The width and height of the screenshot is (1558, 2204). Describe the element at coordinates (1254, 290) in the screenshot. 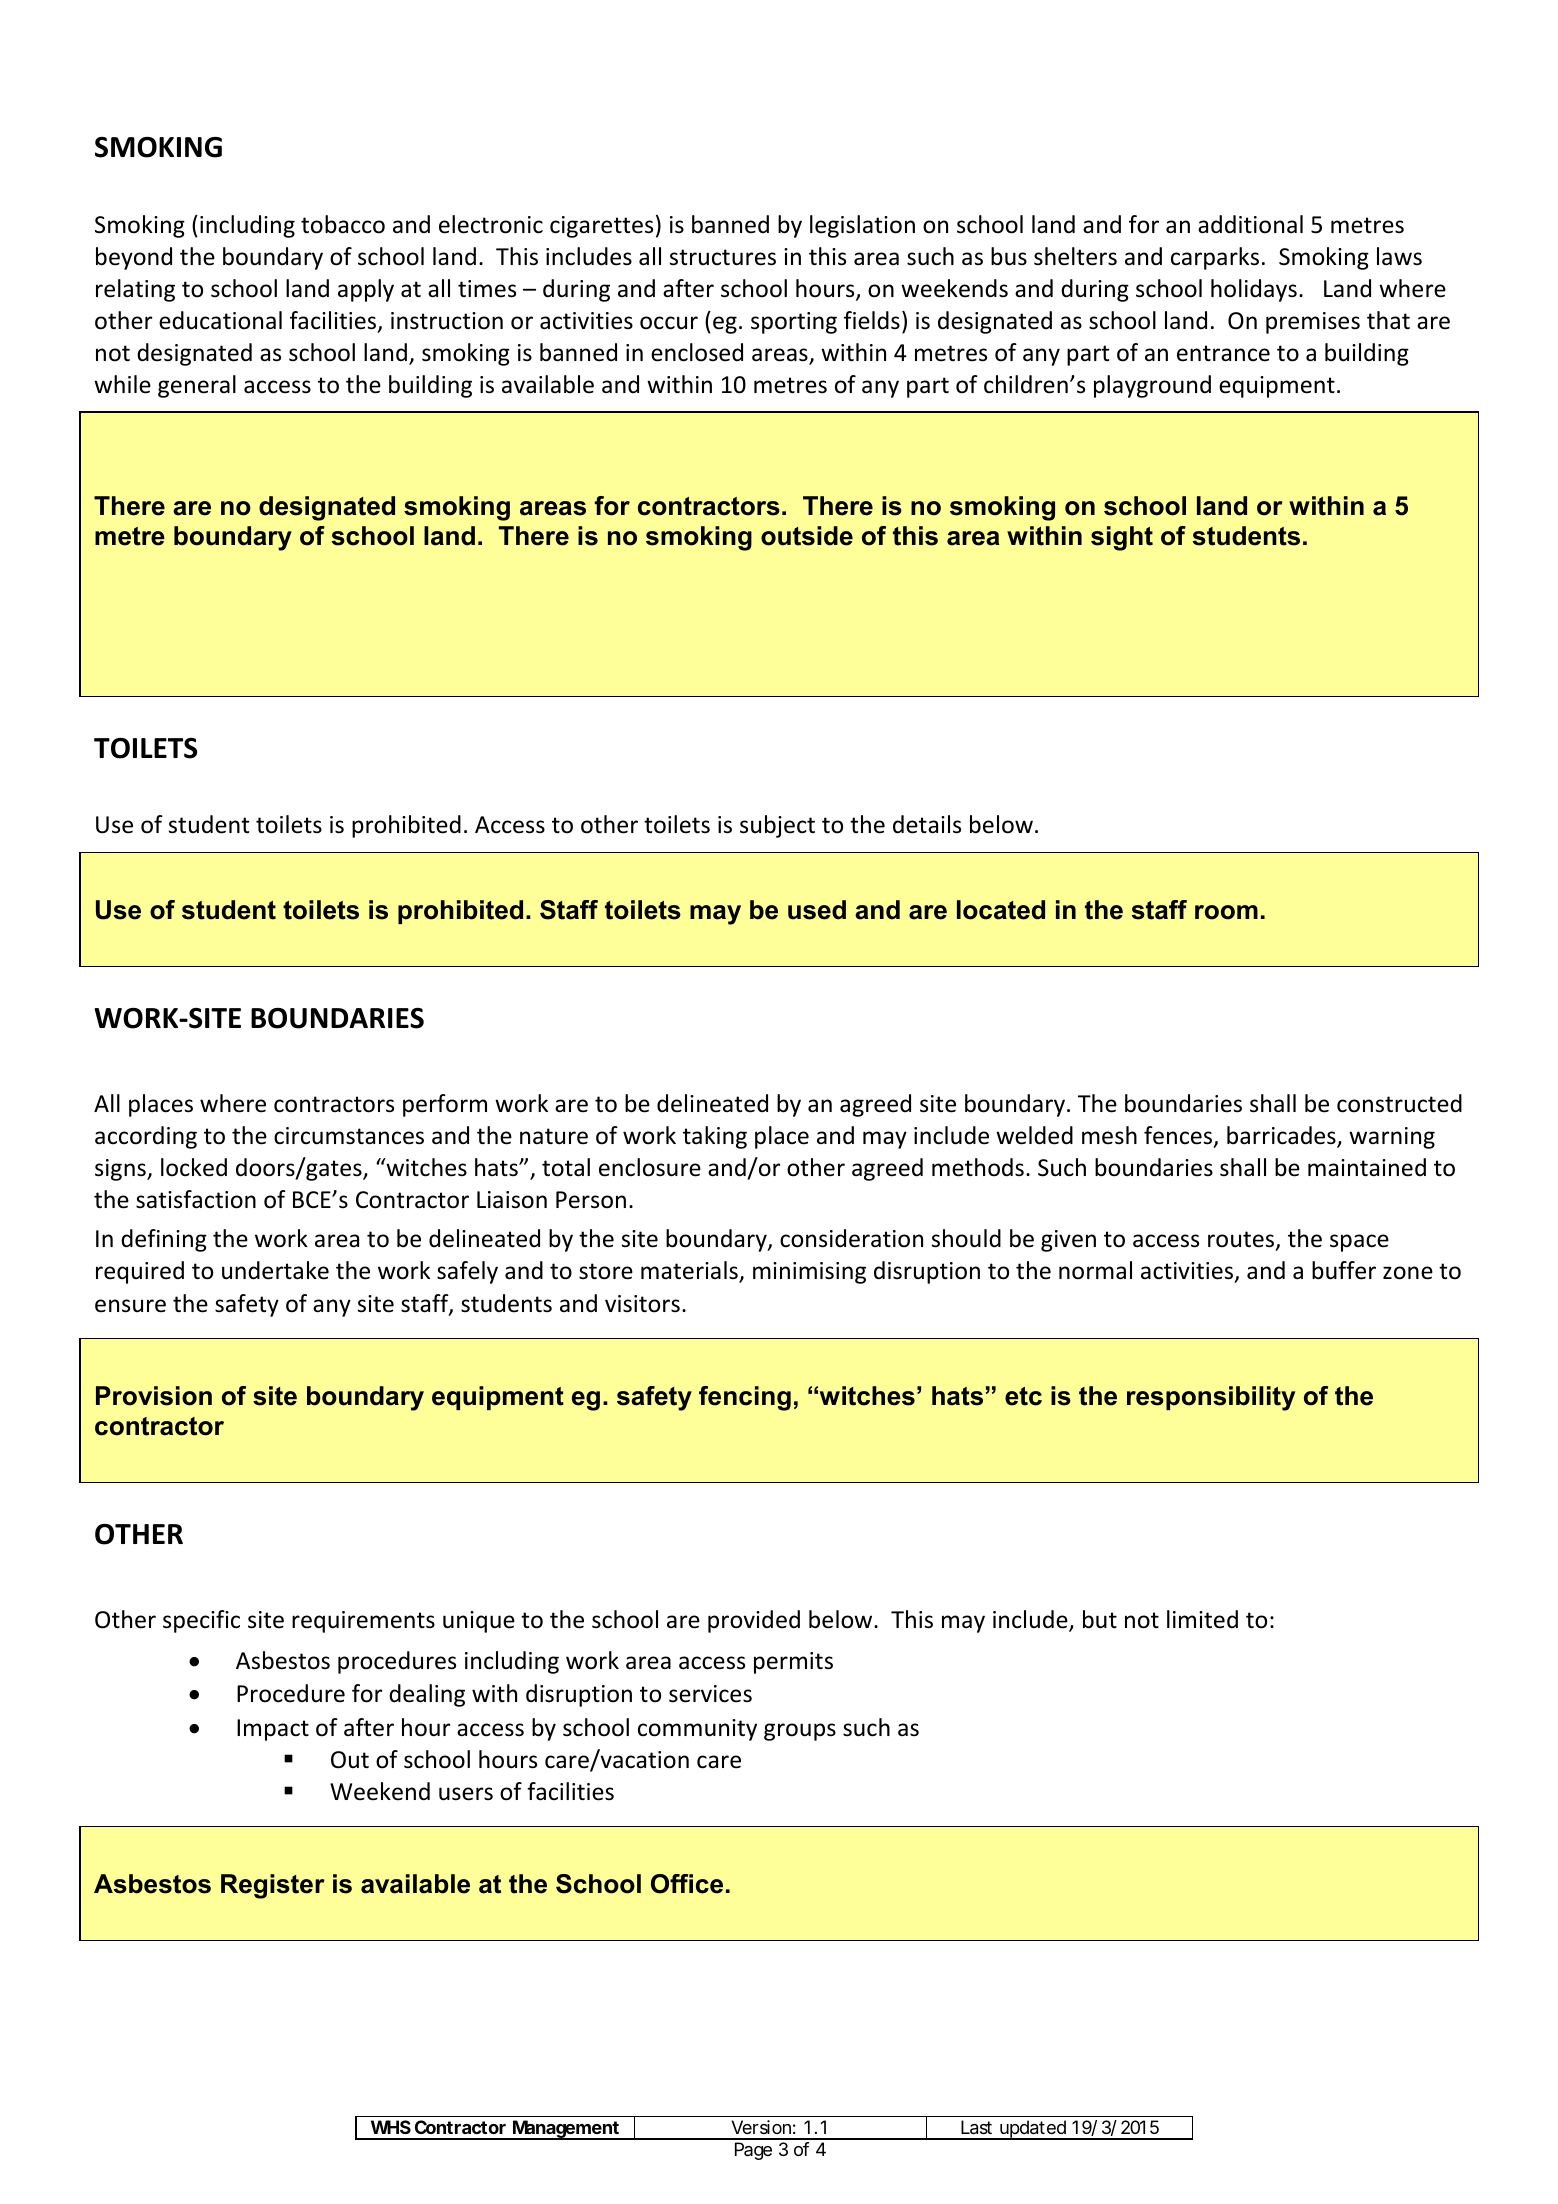

I see `holidays` at that location.
